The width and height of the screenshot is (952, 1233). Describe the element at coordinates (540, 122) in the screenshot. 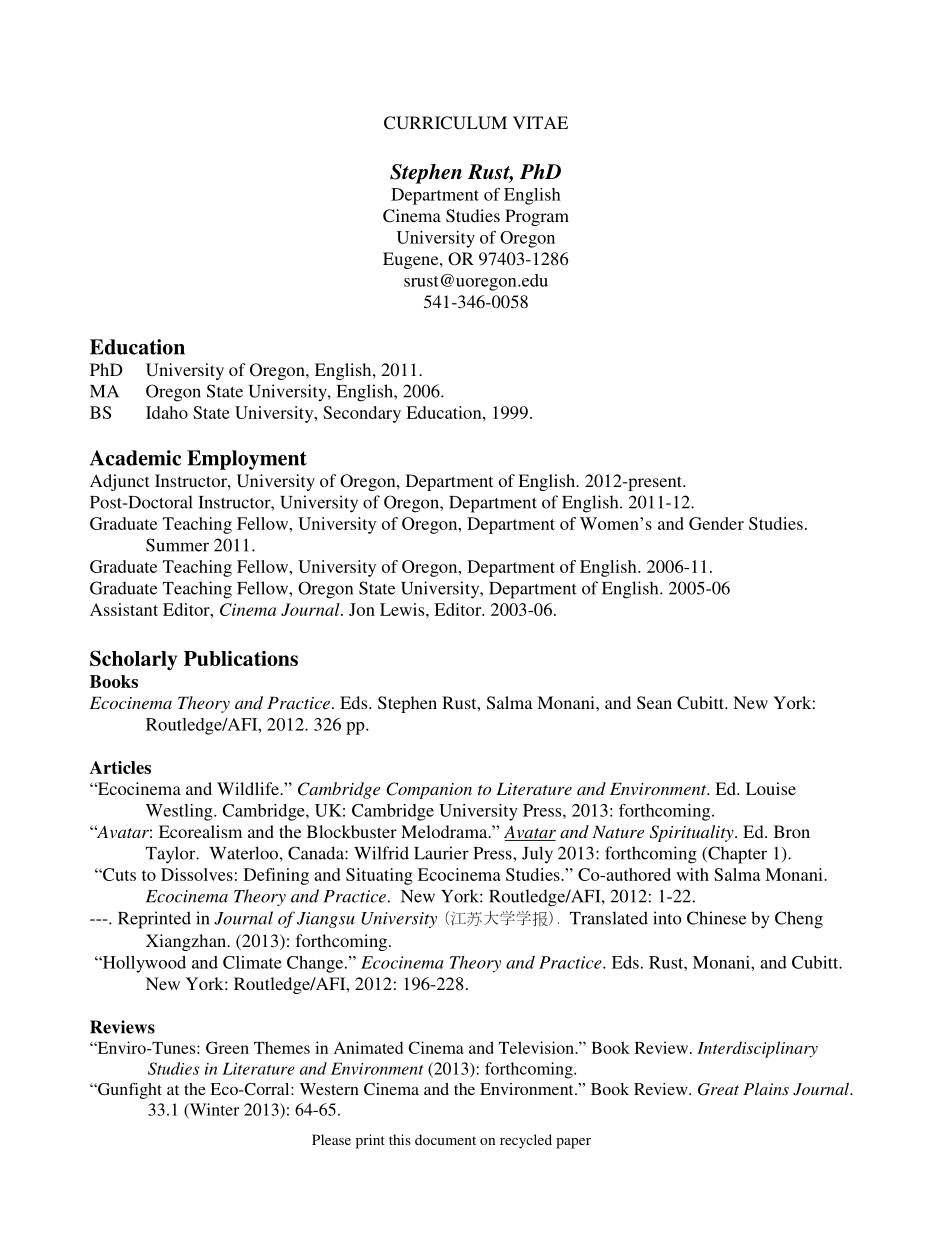

I see `VITAE` at that location.
